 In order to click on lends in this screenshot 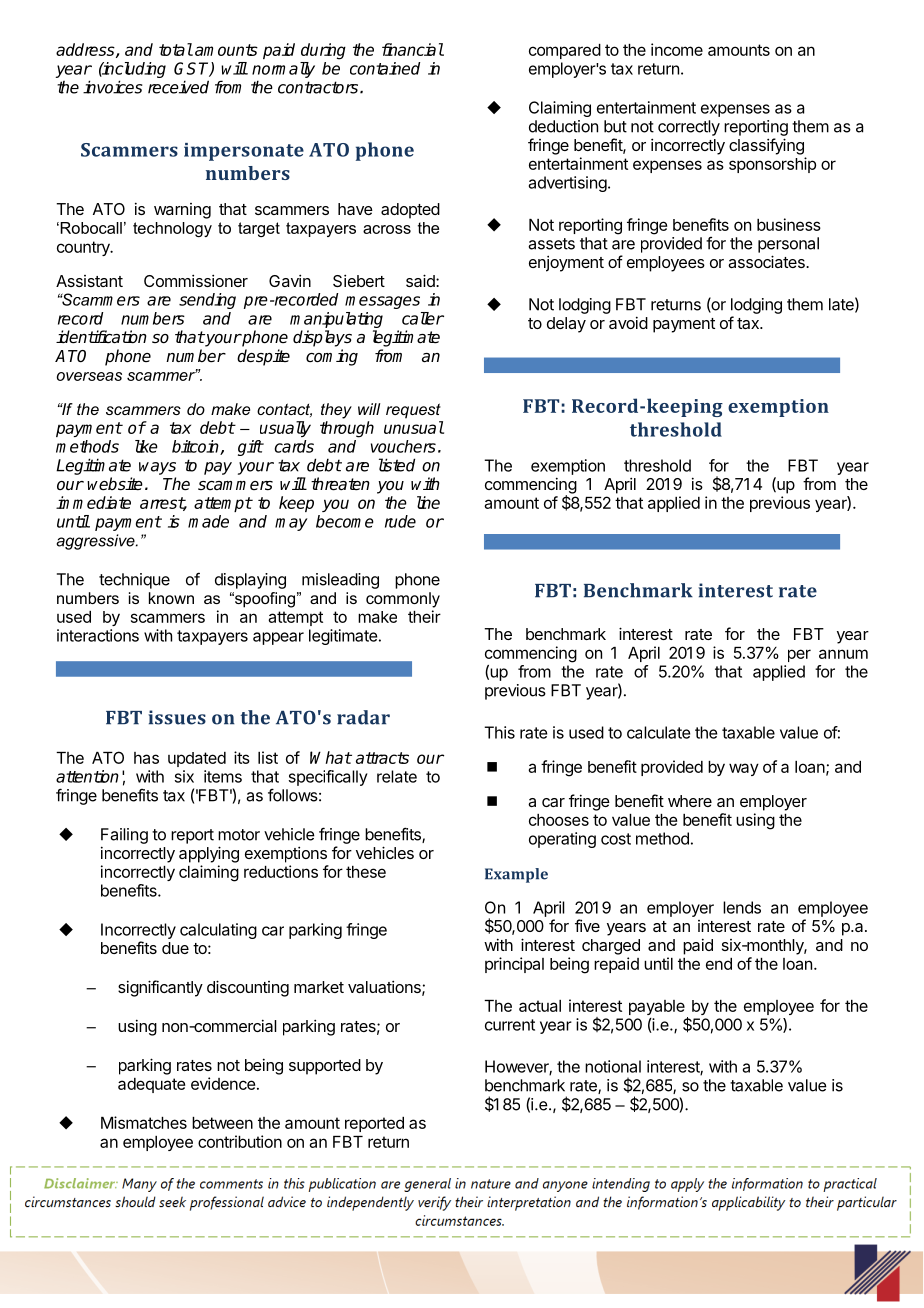, I will do `click(742, 907)`.
